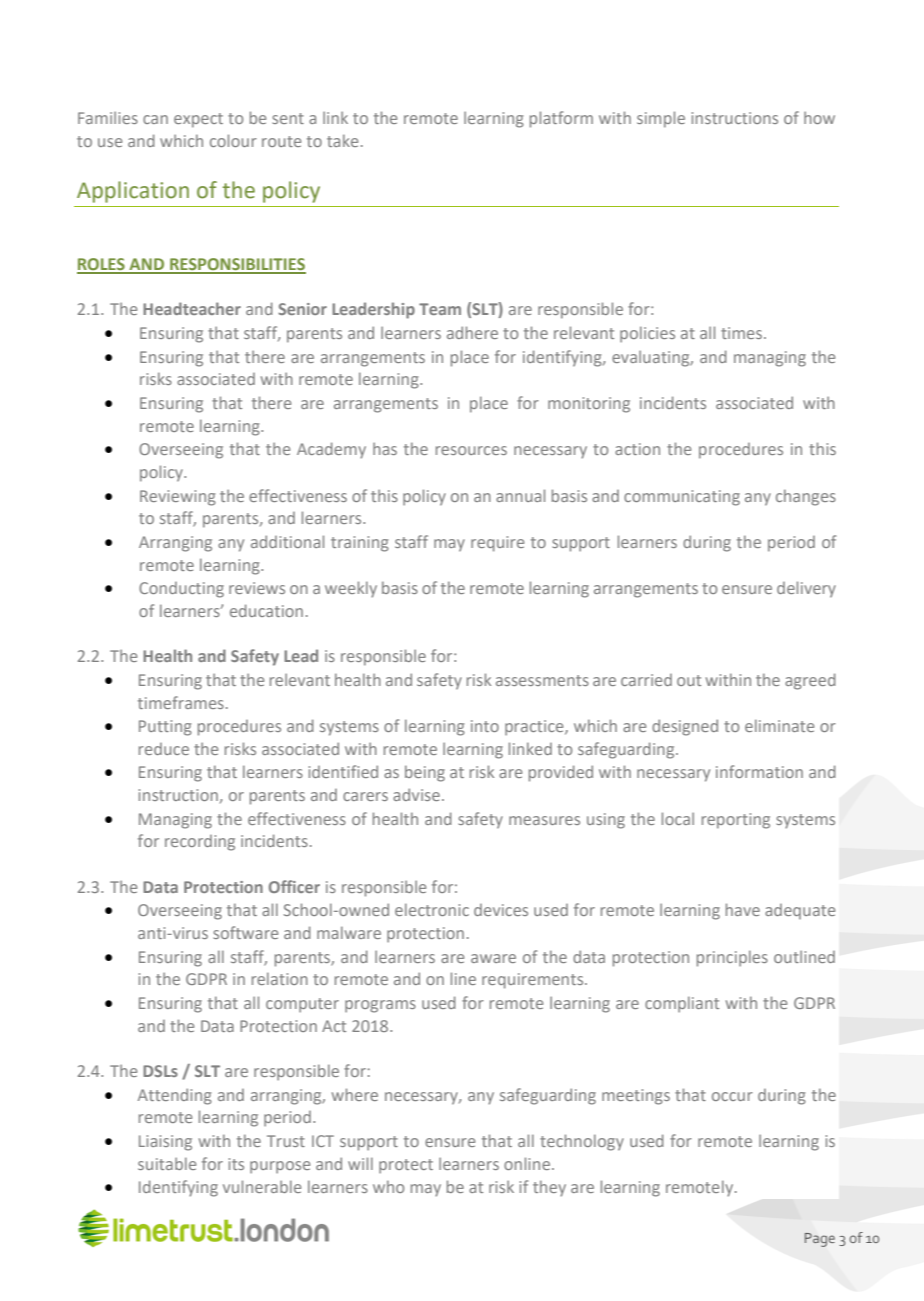 The width and height of the image is (924, 1301). Describe the element at coordinates (661, 119) in the image. I see `simple` at that location.
